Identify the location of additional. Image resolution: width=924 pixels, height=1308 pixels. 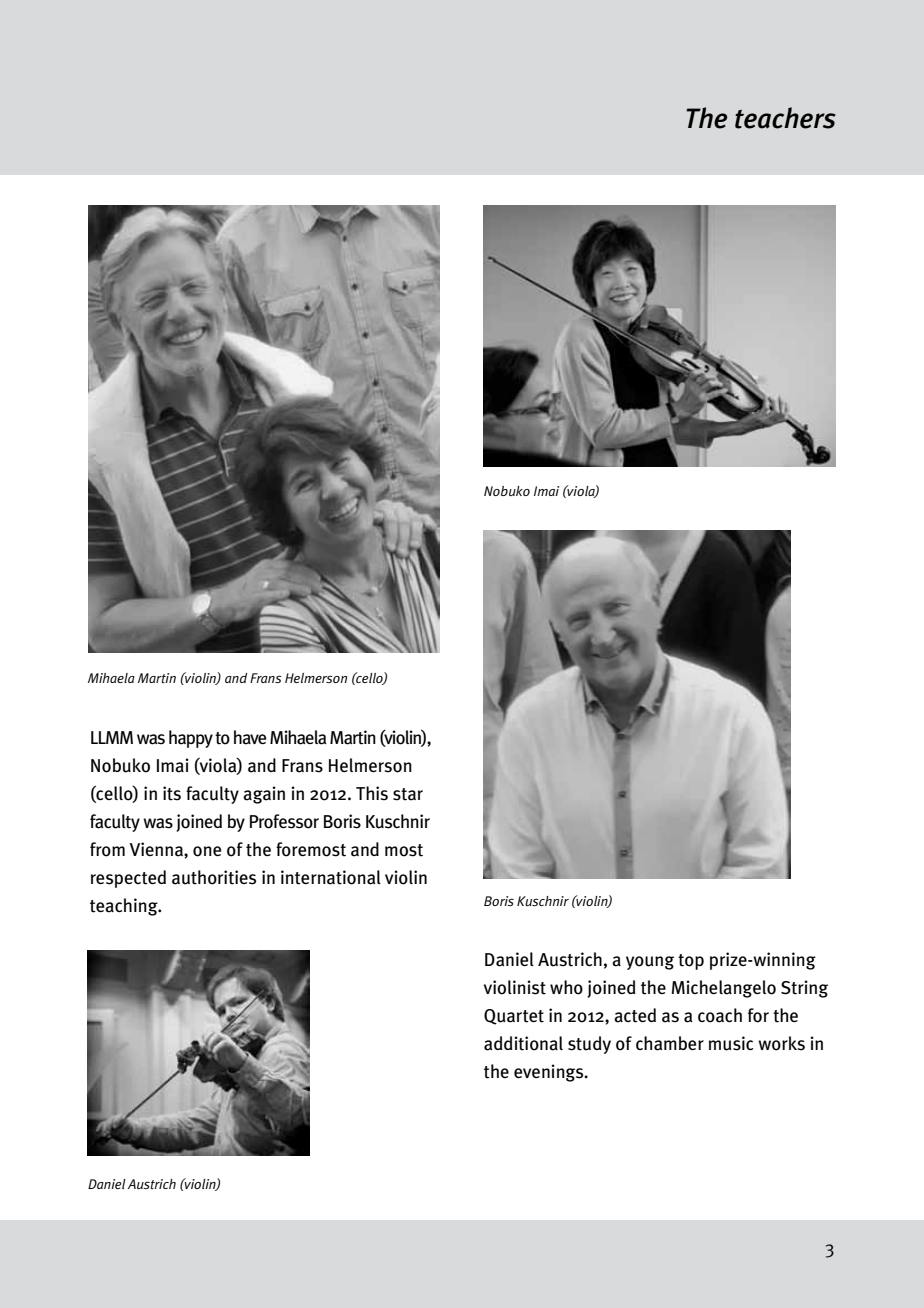
(523, 1043).
